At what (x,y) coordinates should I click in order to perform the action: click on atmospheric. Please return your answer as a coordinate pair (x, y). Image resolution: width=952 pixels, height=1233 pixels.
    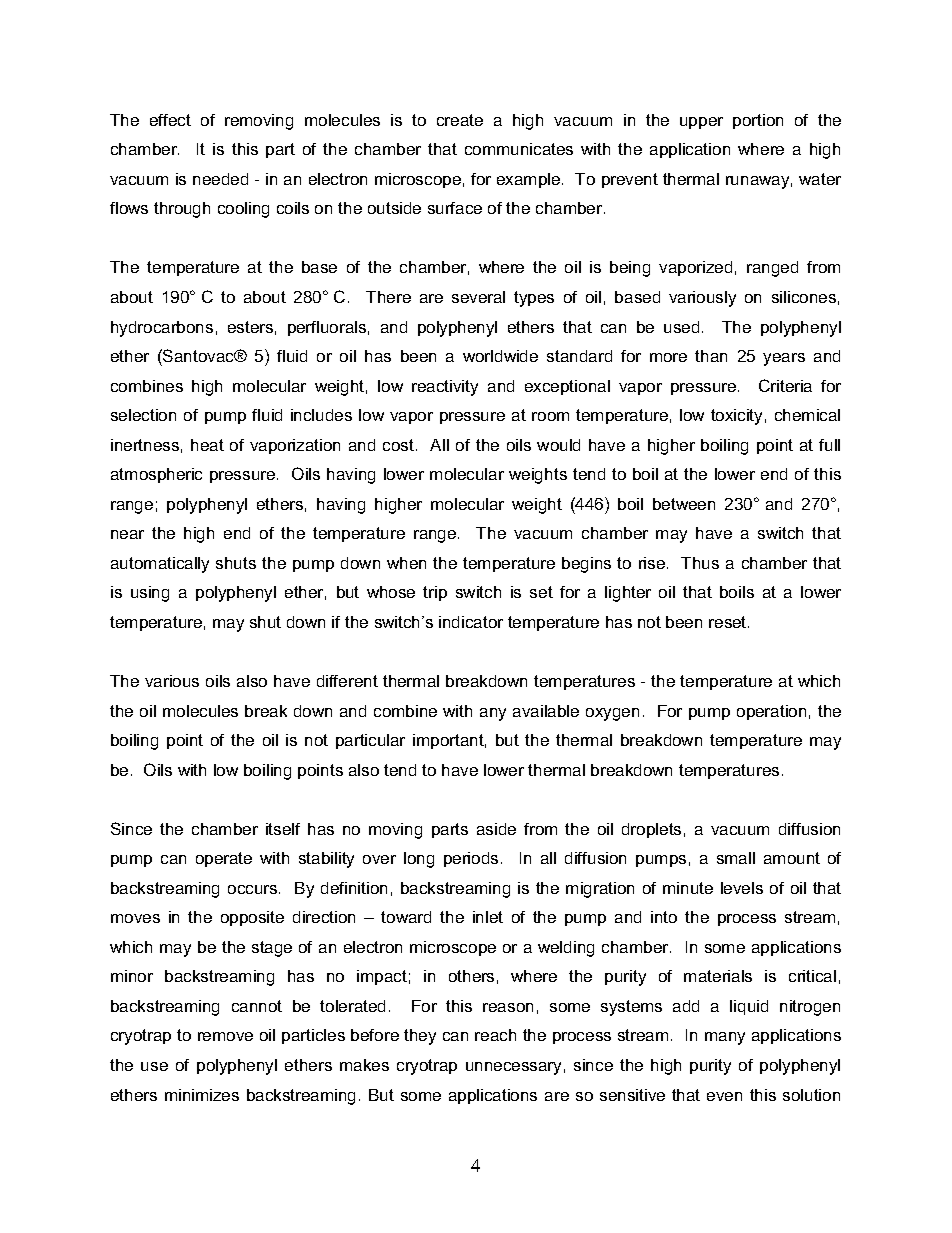
    Looking at the image, I should click on (156, 475).
